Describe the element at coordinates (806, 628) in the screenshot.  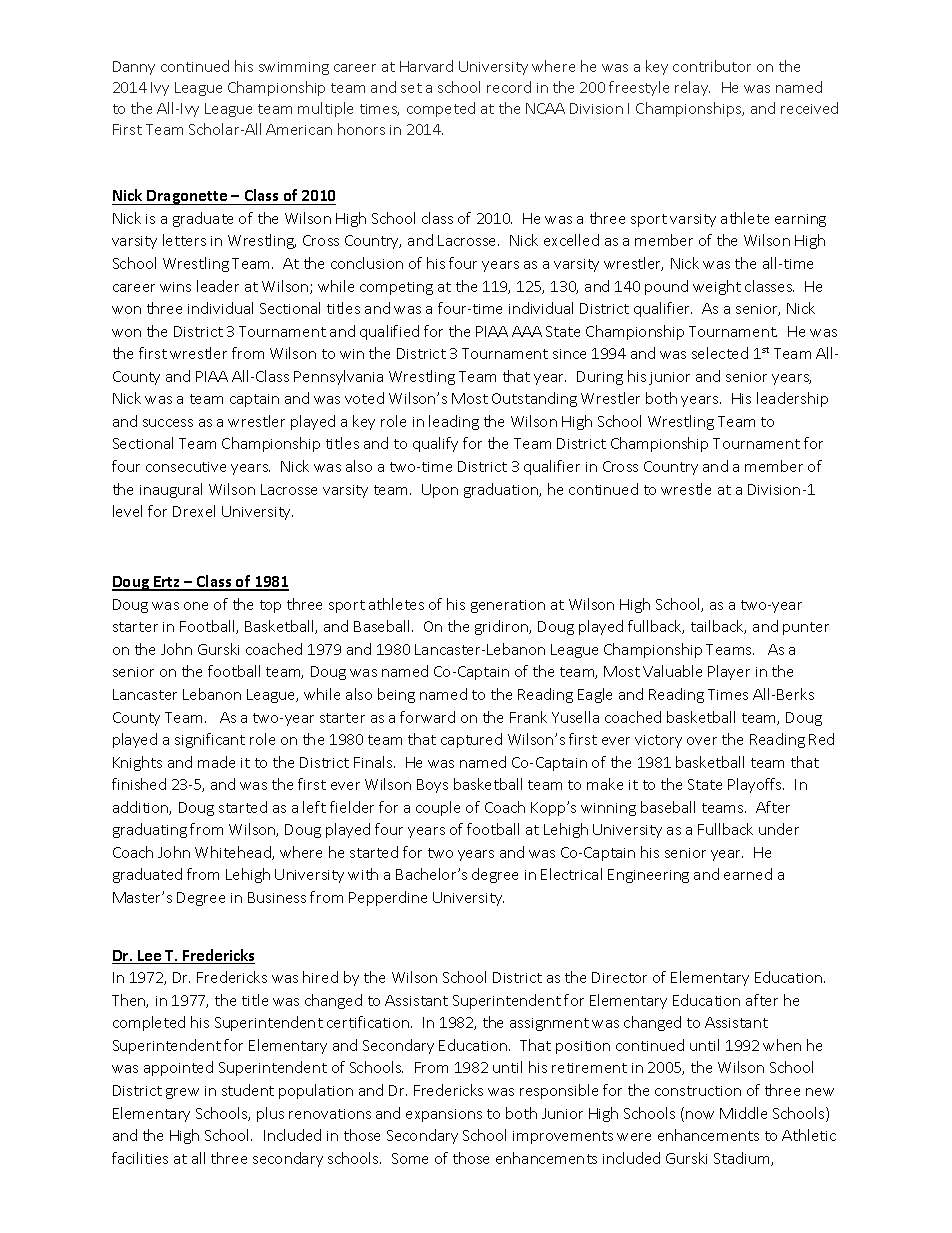
I see `punter` at that location.
